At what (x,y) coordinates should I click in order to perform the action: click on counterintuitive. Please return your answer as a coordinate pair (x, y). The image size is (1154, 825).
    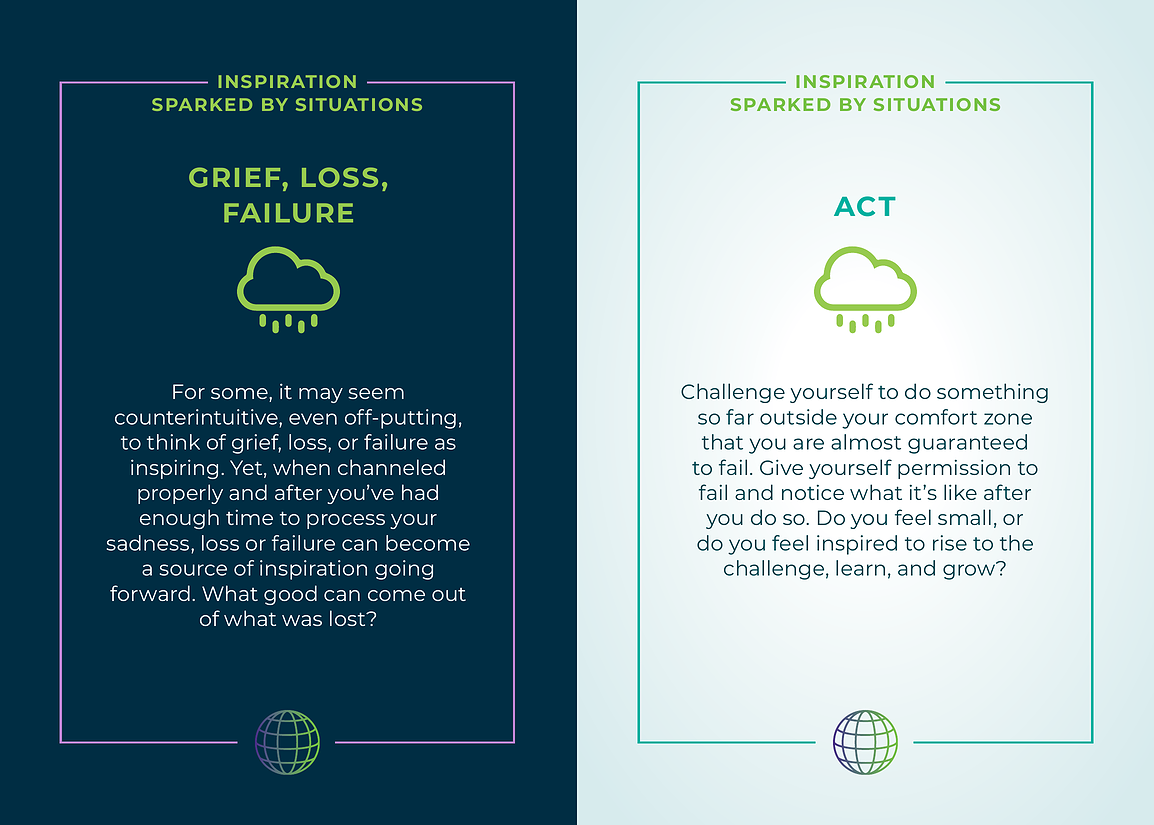
    Looking at the image, I should click on (197, 417).
